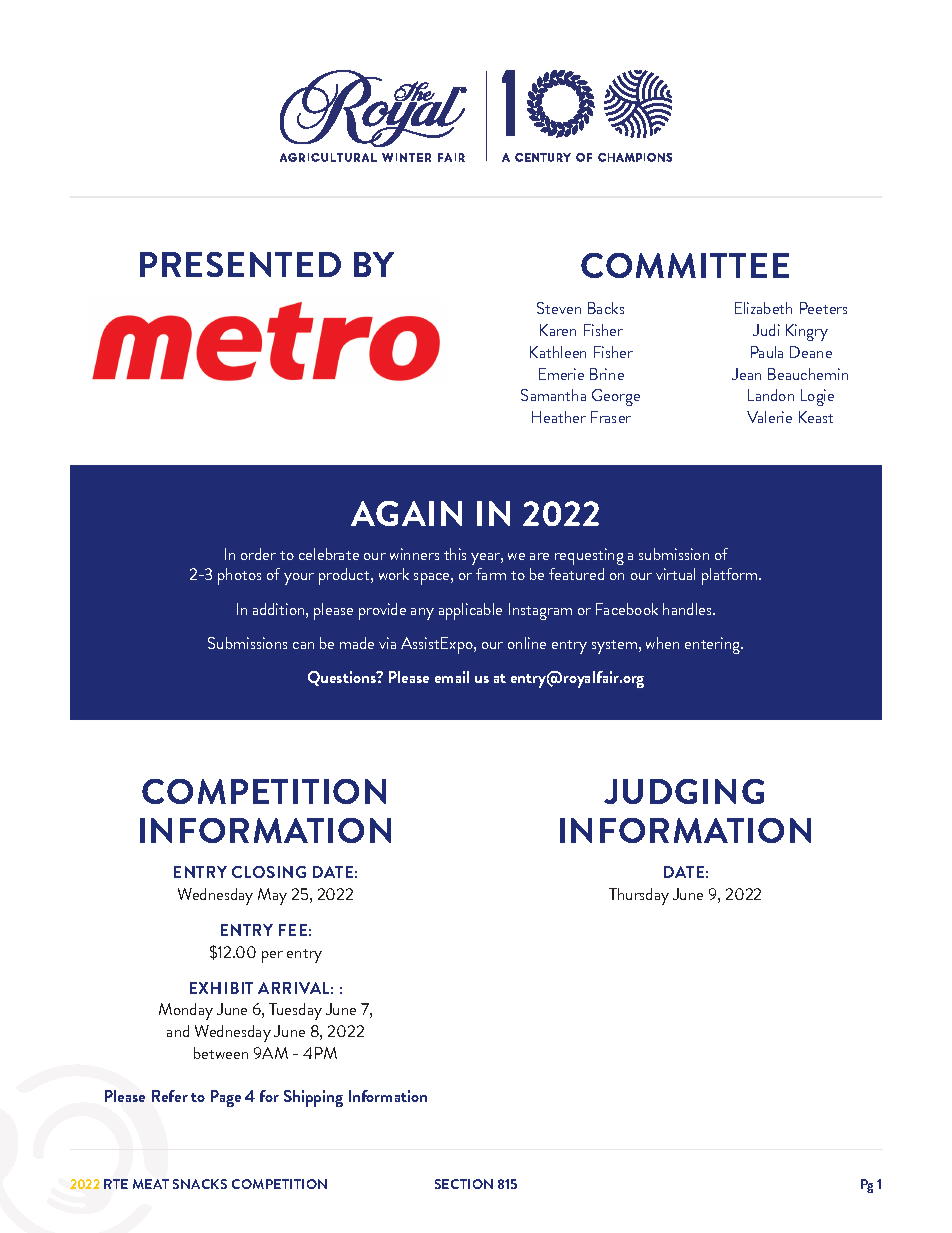  What do you see at coordinates (303, 645) in the screenshot?
I see `can` at bounding box center [303, 645].
